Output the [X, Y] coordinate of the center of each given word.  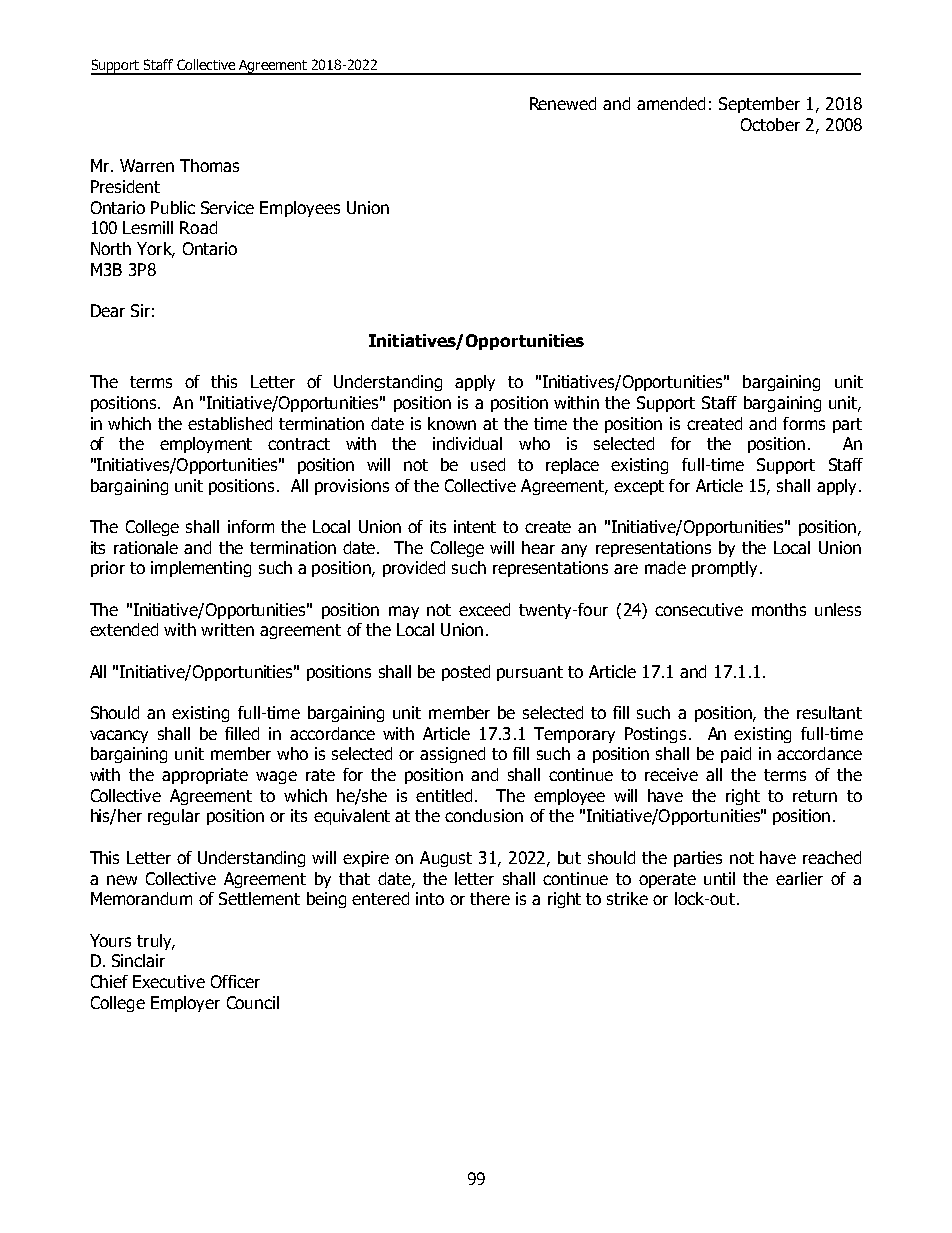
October [770, 124]
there [490, 898]
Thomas [209, 165]
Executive [169, 981]
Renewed [563, 103]
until [719, 878]
